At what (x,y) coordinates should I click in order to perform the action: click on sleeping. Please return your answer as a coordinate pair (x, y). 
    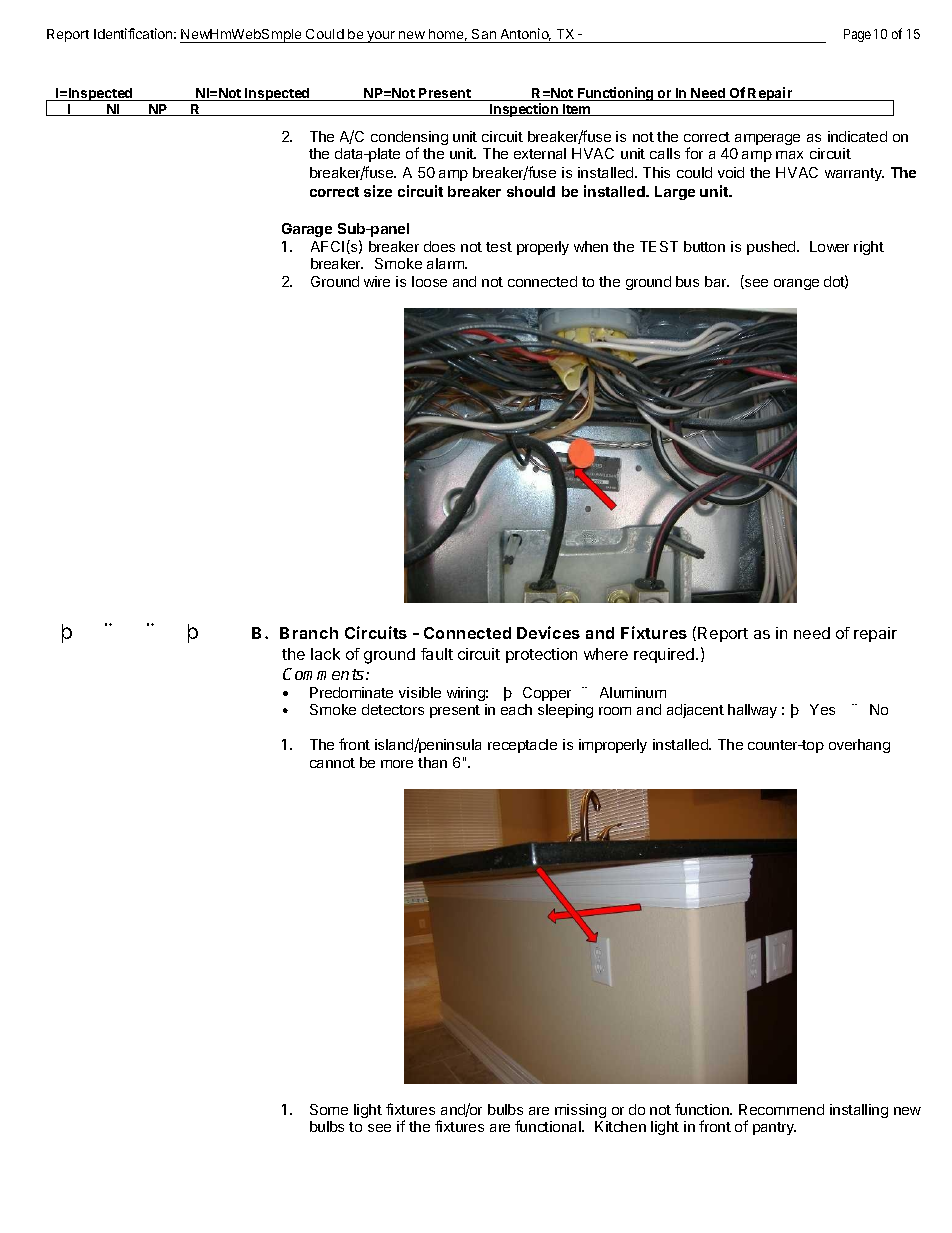
    Looking at the image, I should click on (565, 711).
